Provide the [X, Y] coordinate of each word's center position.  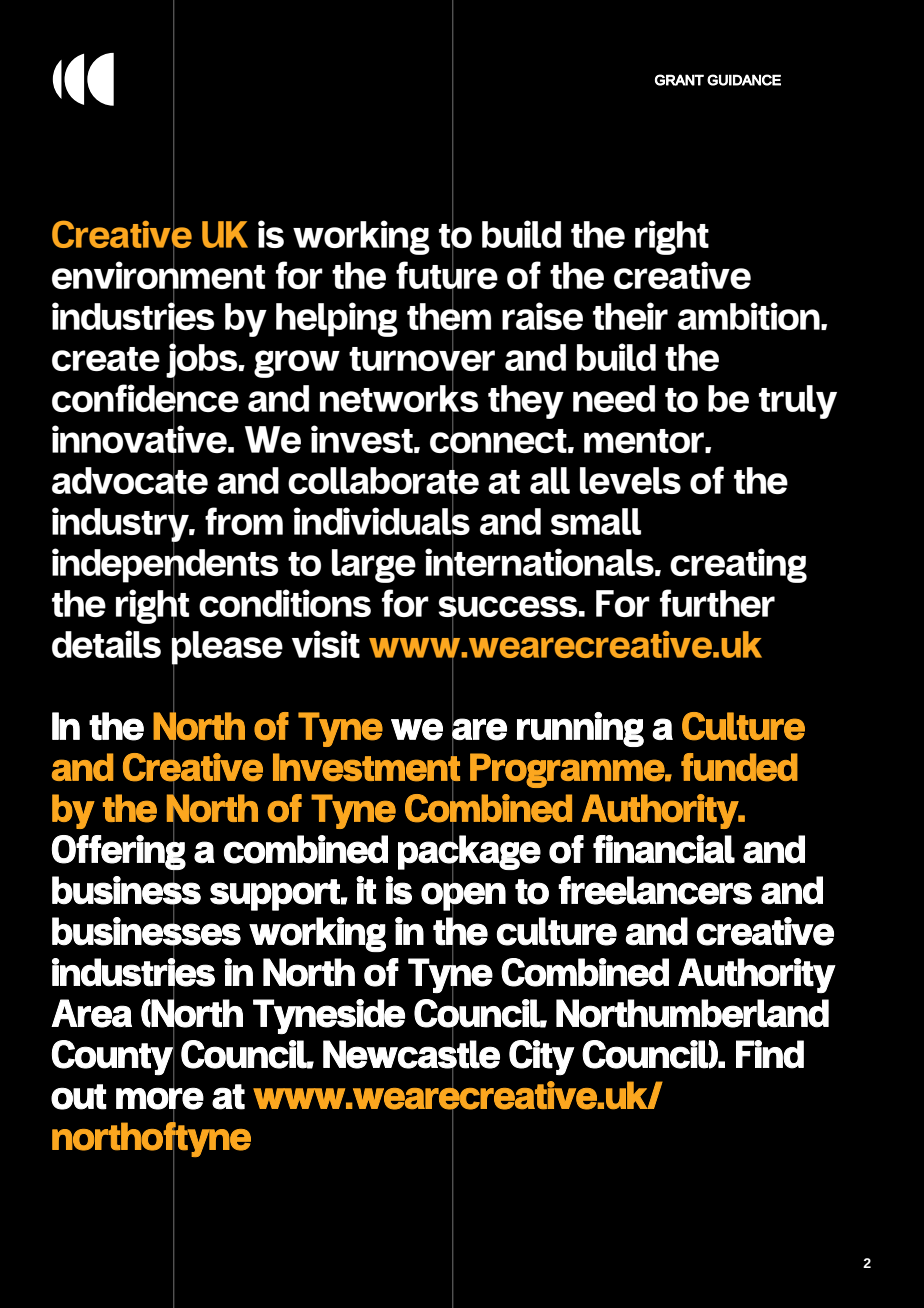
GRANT [679, 80]
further [717, 603]
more [160, 1098]
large [374, 566]
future [447, 274]
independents [165, 564]
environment [158, 274]
